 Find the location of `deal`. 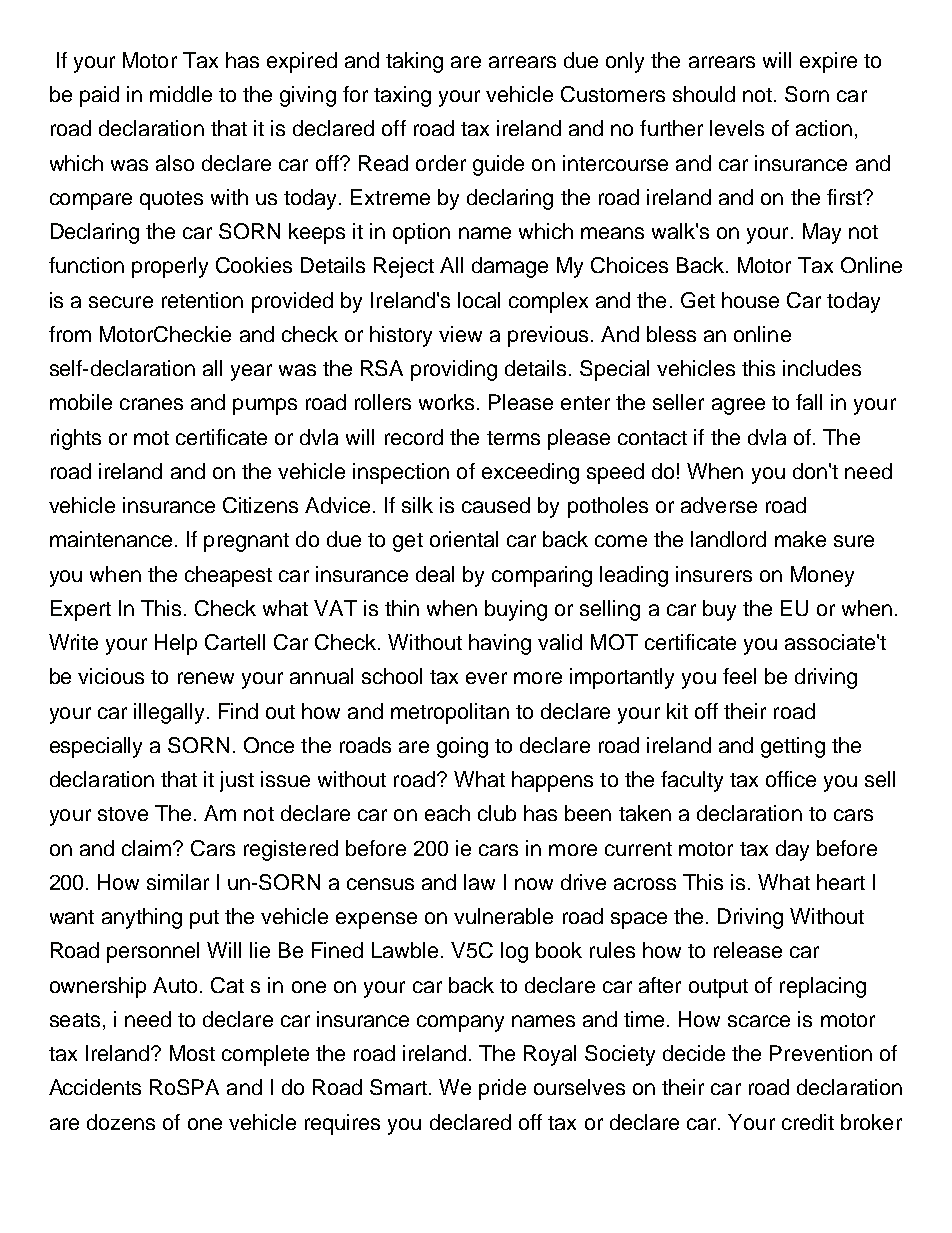

deal is located at coordinates (435, 574).
